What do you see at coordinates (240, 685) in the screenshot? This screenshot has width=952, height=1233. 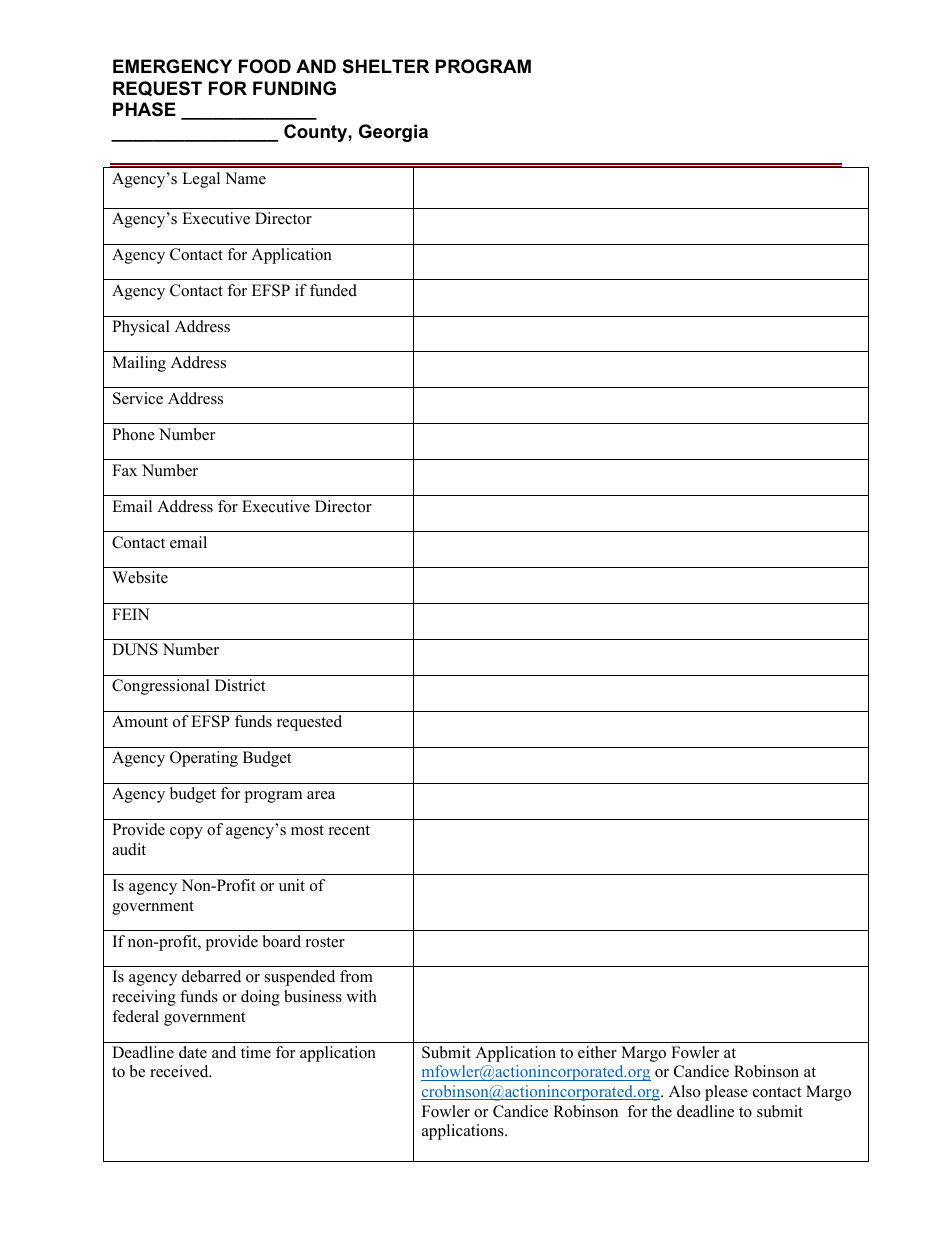 I see `District` at bounding box center [240, 685].
